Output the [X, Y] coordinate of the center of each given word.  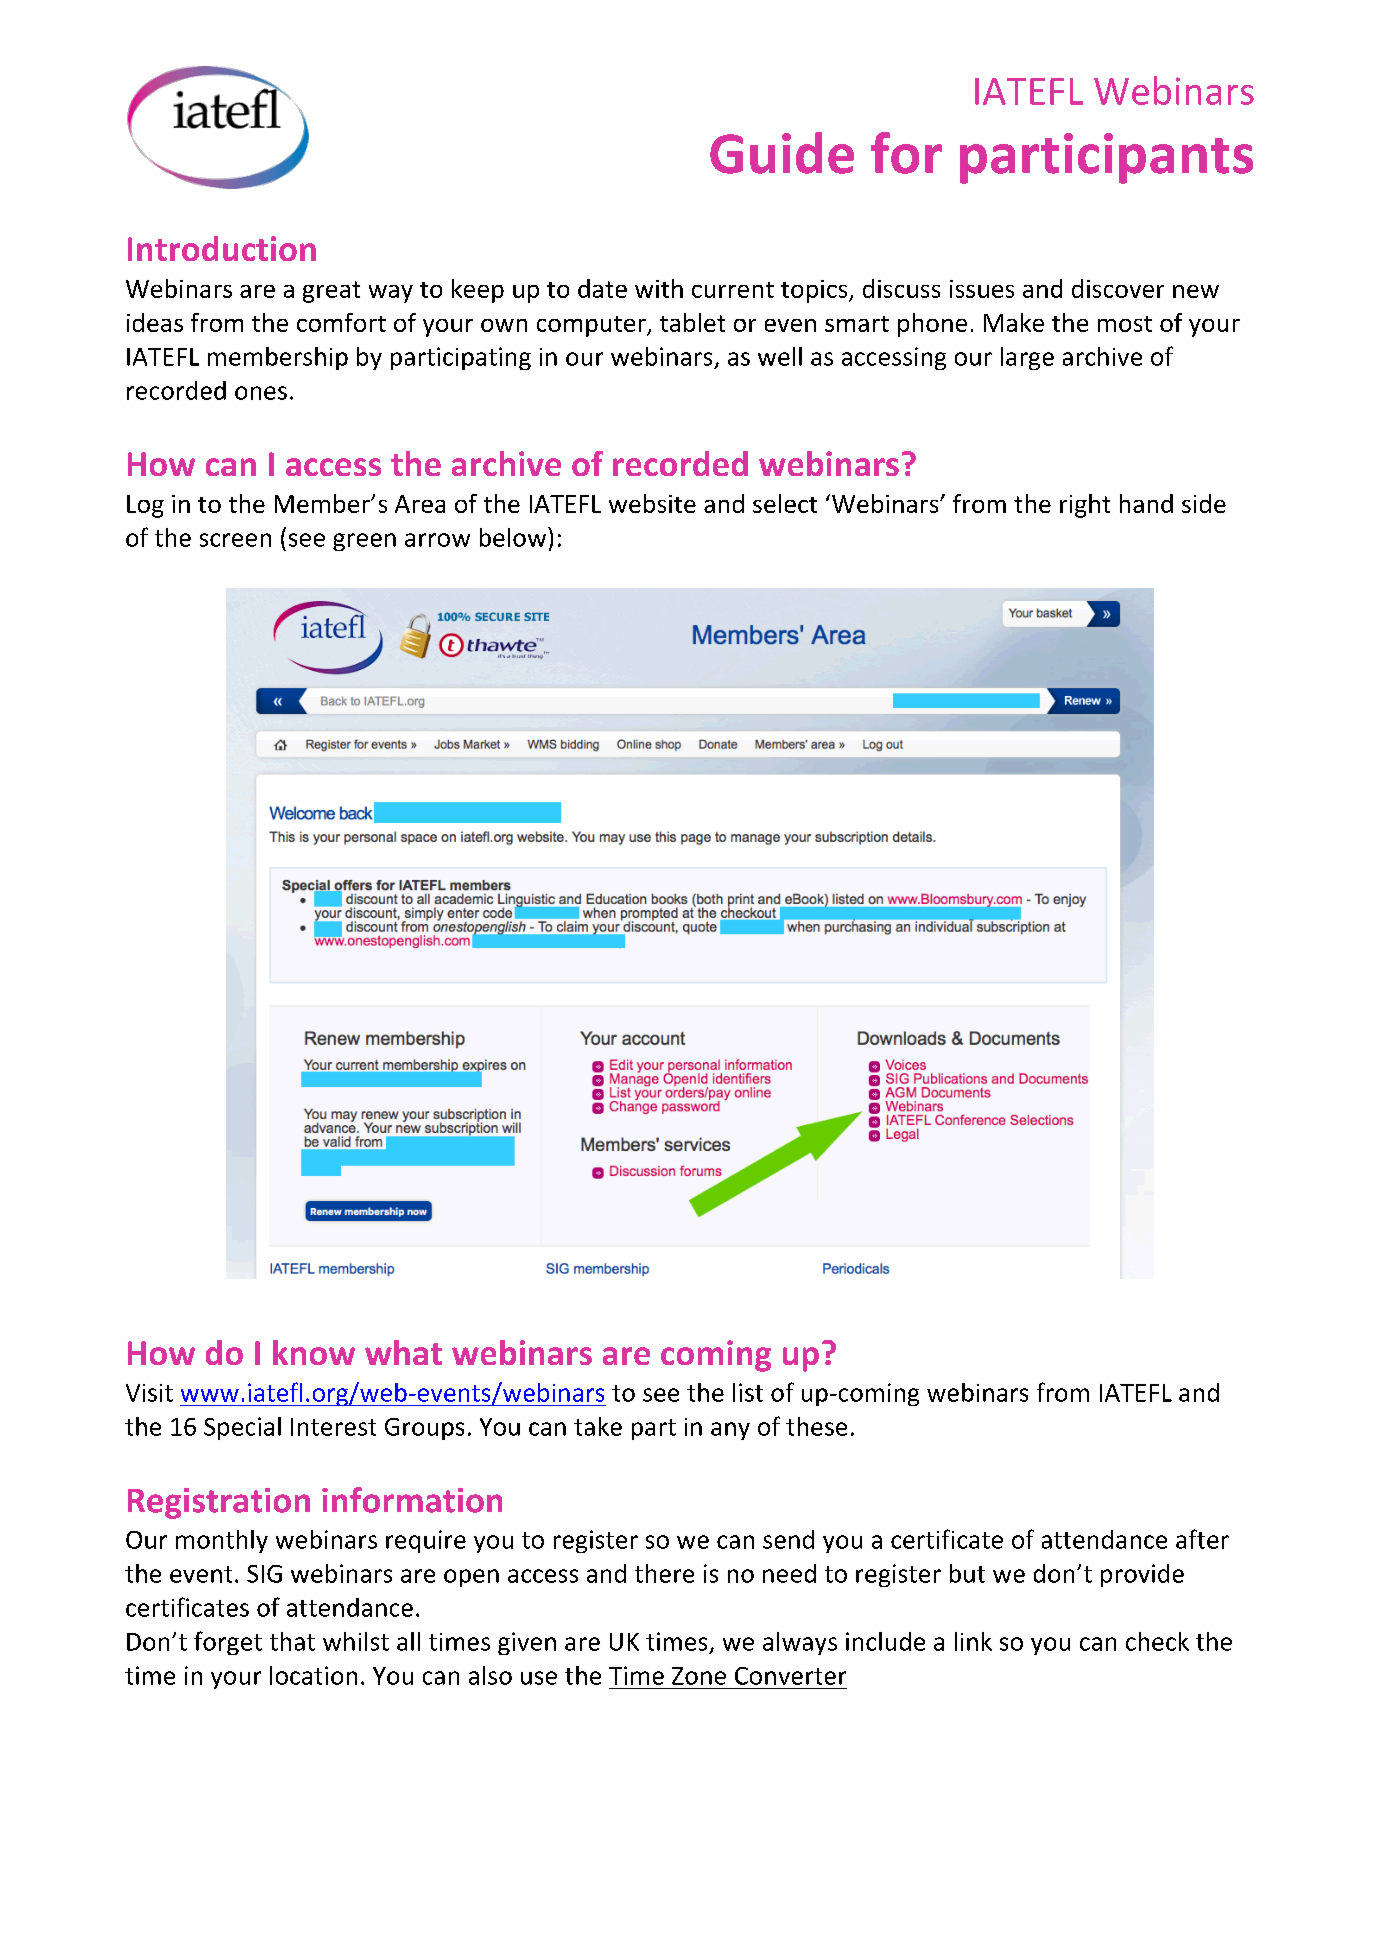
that [292, 1641]
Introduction [222, 248]
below [514, 537]
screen [235, 540]
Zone [699, 1676]
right [1085, 506]
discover [1118, 288]
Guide [782, 153]
